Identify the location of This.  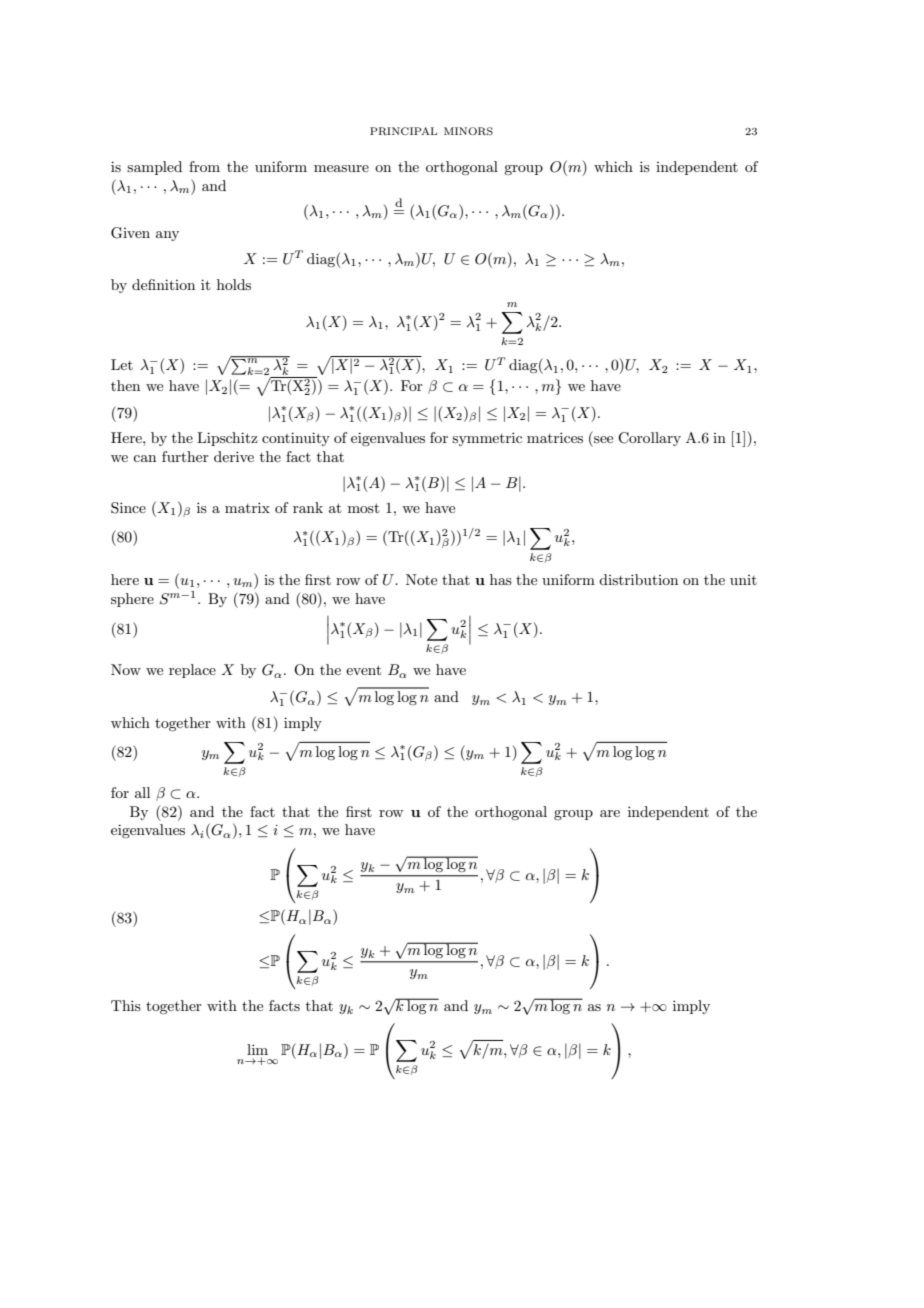
(126, 1005).
